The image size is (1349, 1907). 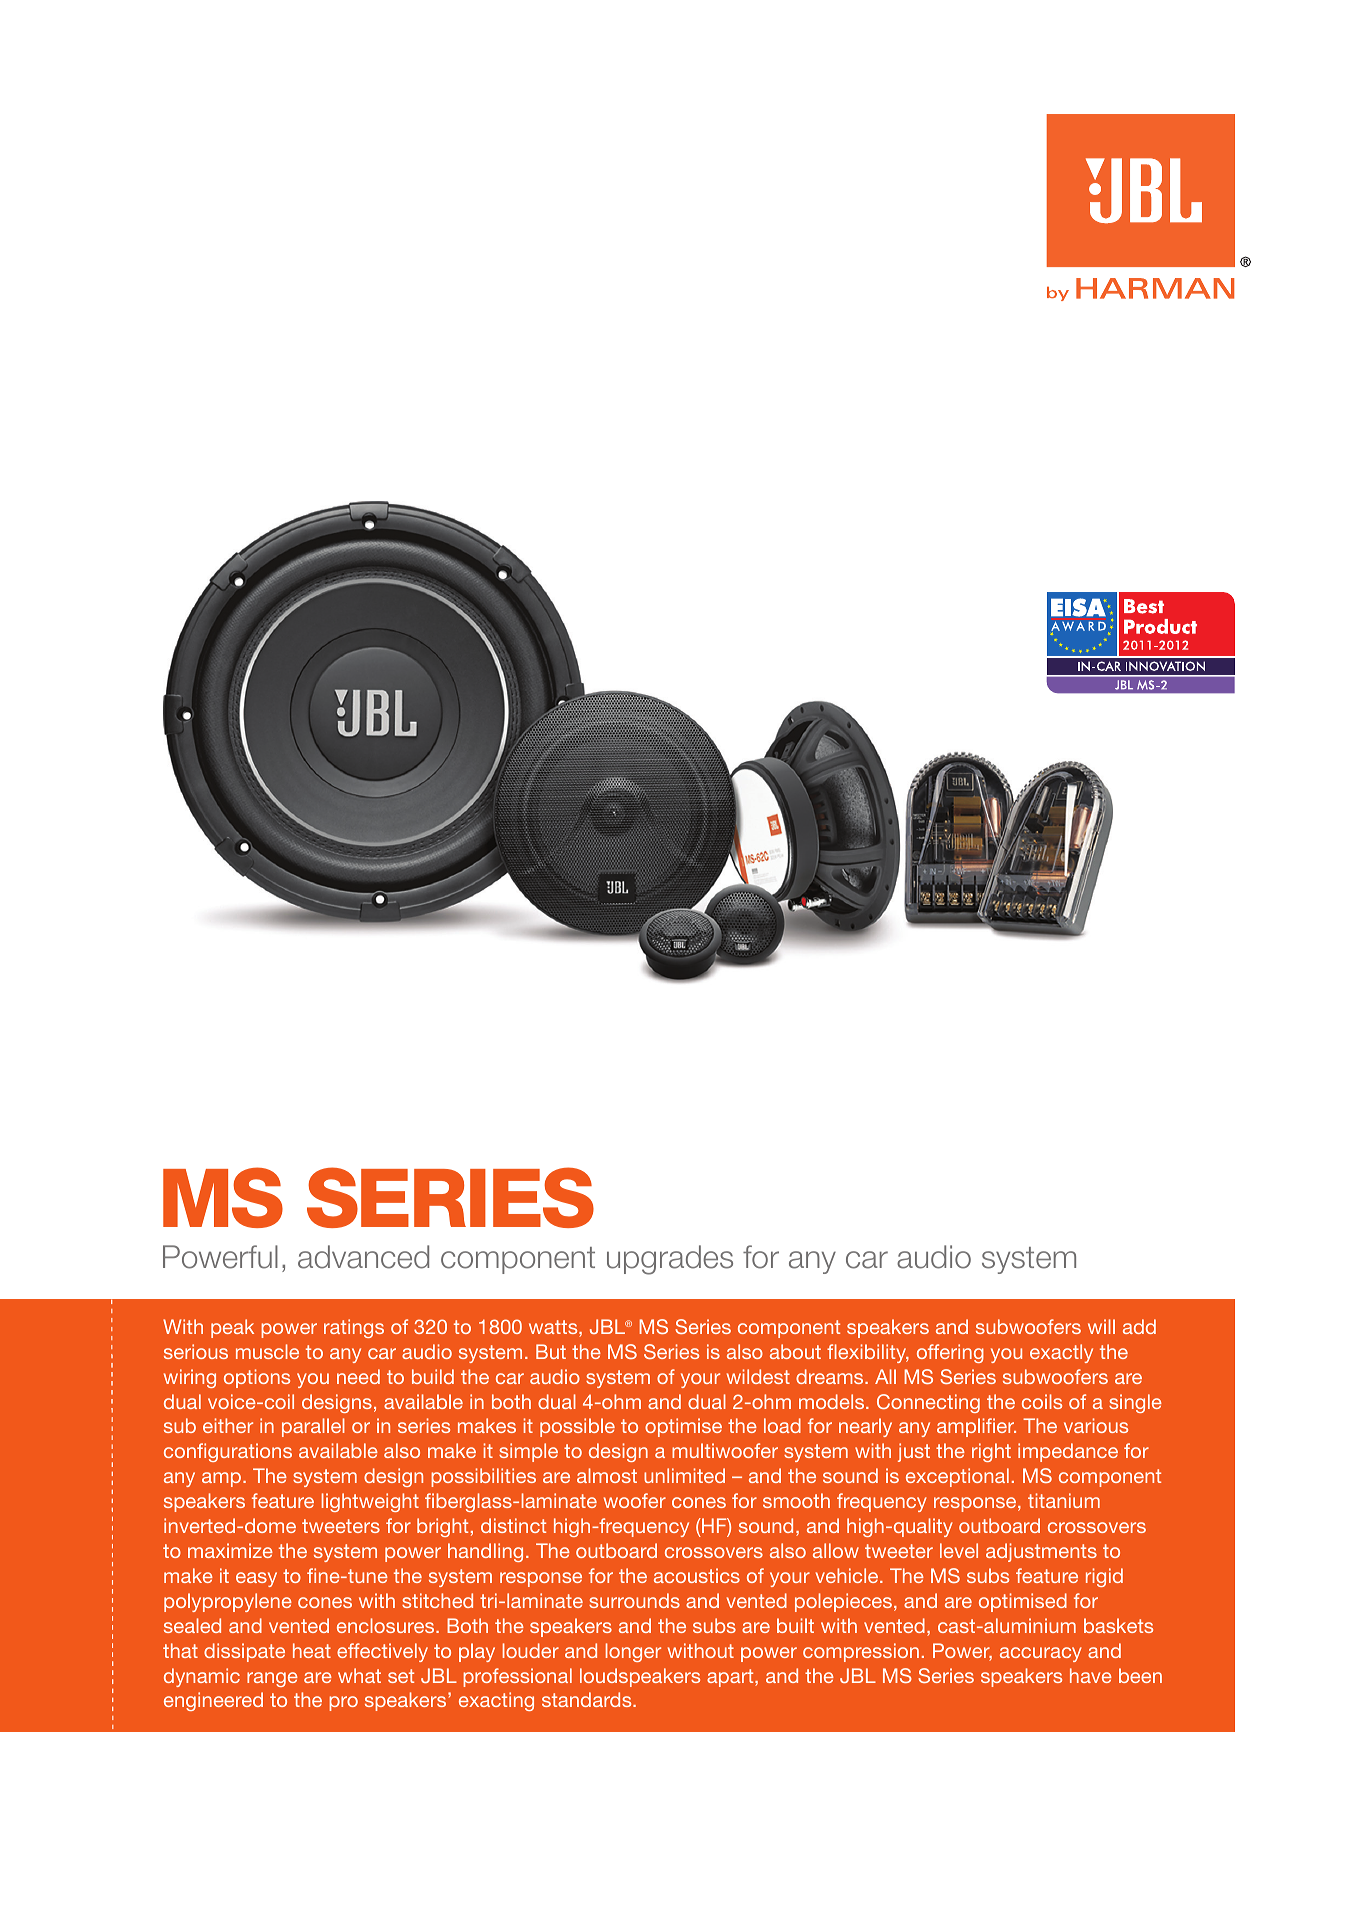 I want to click on wildest, so click(x=758, y=1376).
